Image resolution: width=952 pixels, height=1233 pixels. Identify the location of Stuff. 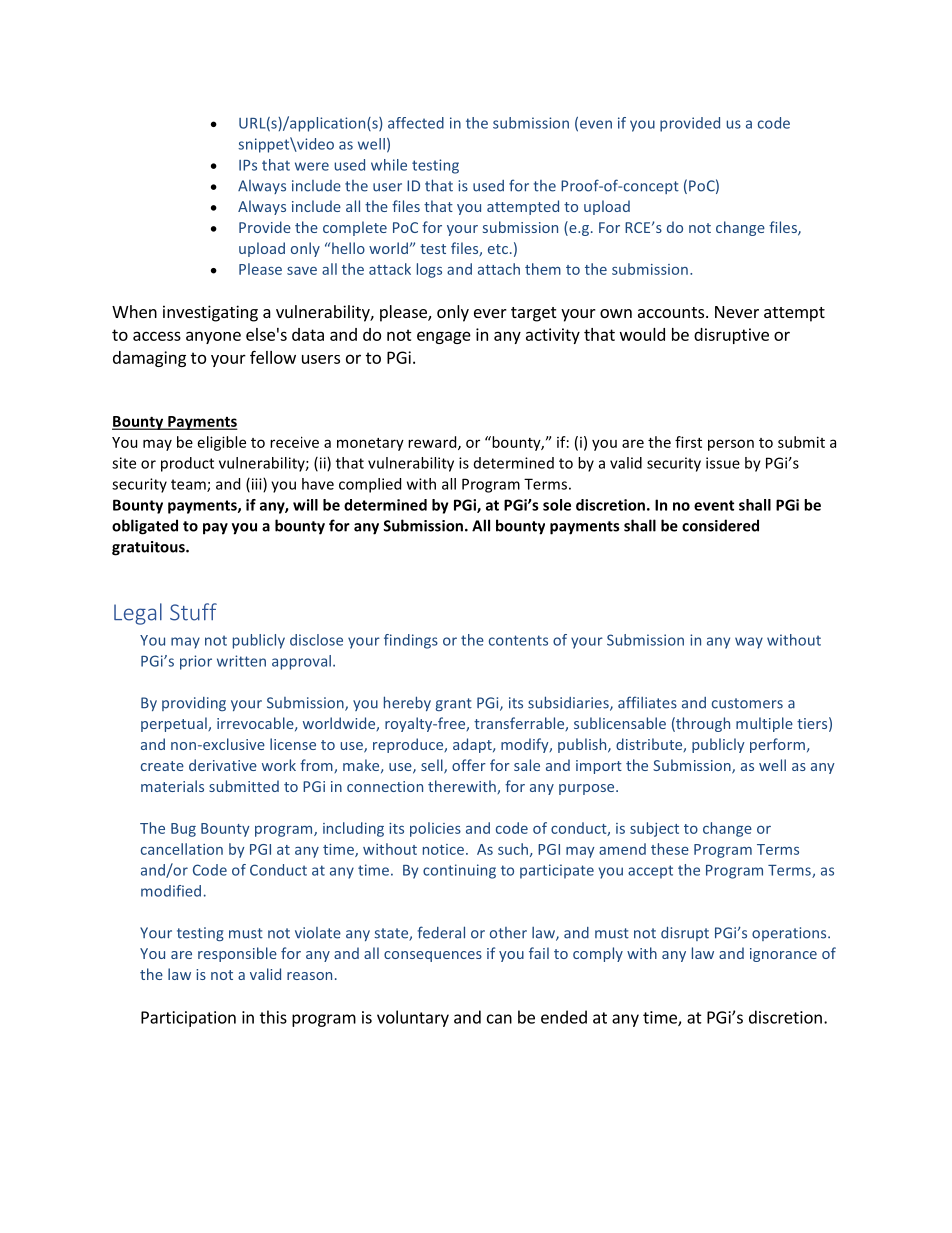
(193, 612).
